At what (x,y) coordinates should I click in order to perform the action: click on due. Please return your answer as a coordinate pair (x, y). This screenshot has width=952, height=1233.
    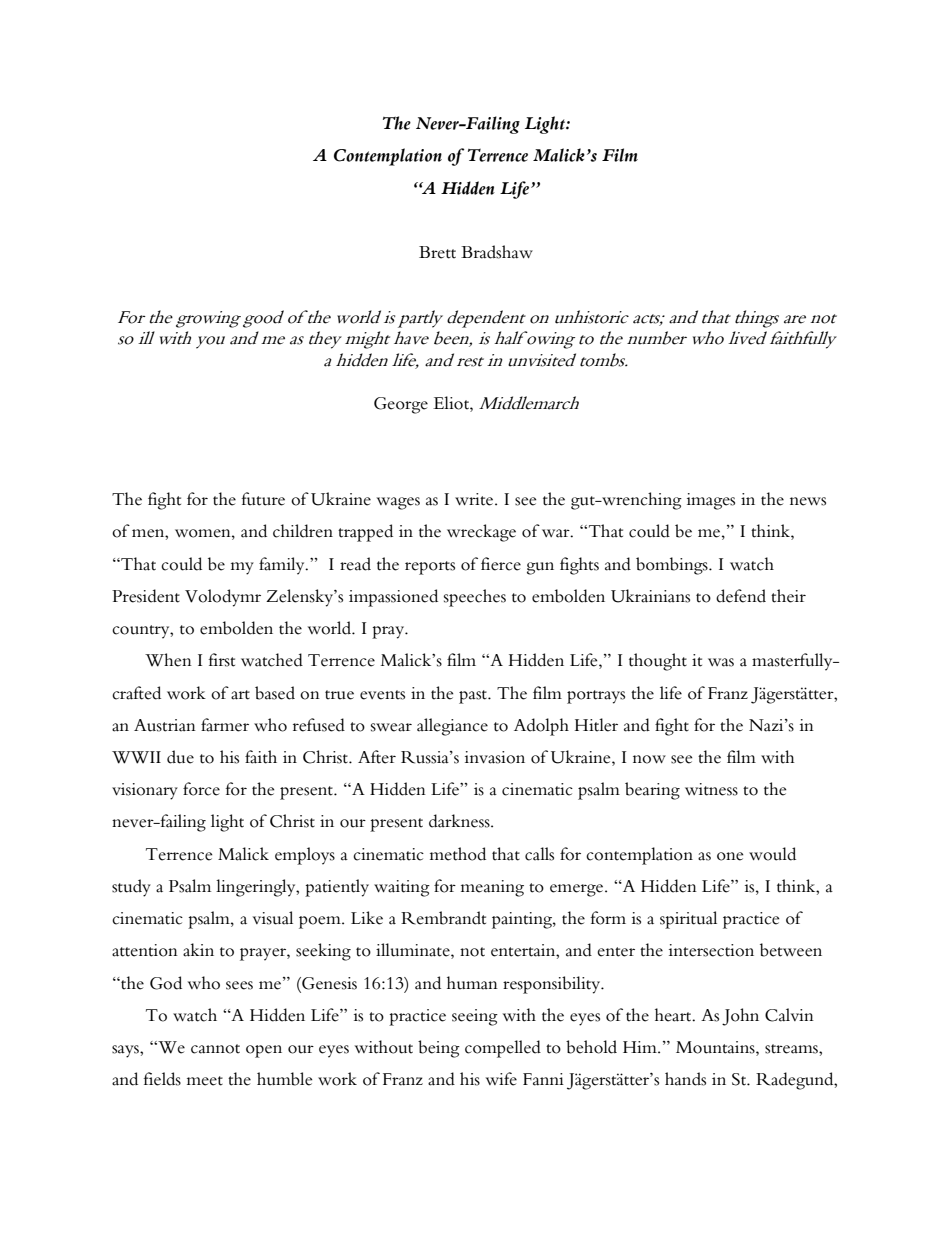
    Looking at the image, I should click on (180, 757).
